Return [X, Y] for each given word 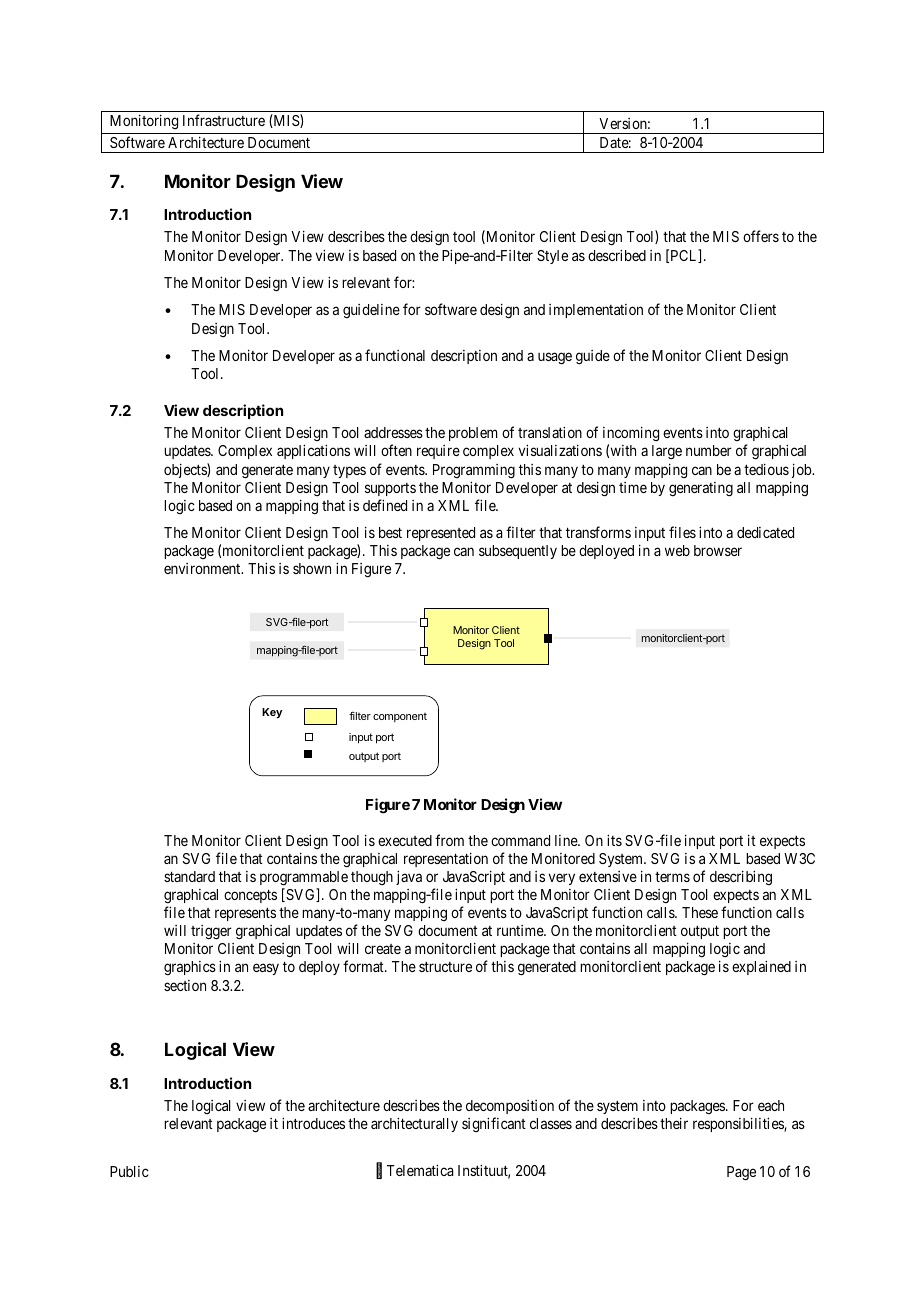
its [614, 840]
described [617, 255]
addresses [393, 432]
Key [272, 713]
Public [129, 1171]
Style [552, 257]
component [400, 717]
